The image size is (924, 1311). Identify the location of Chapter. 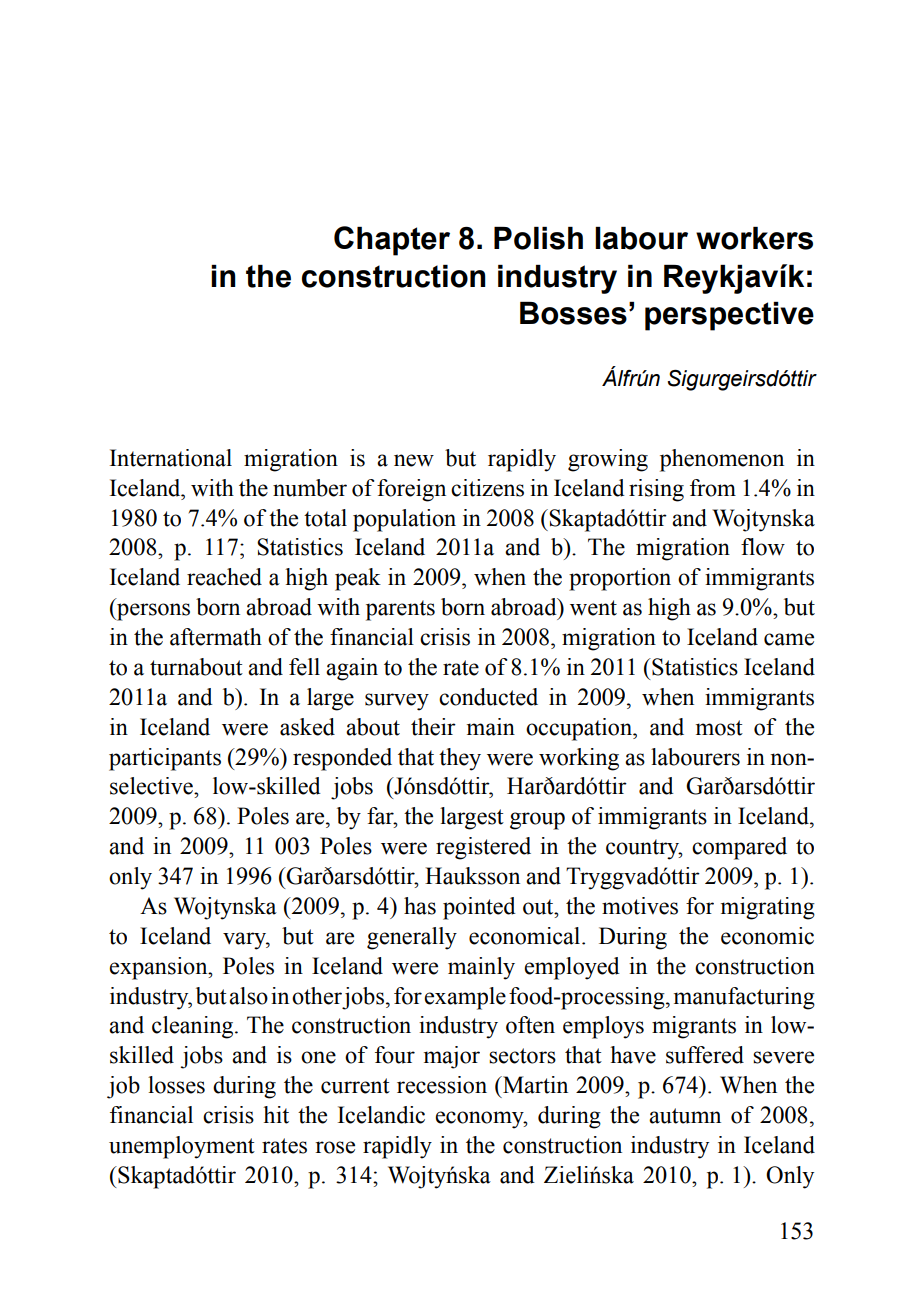
(392, 241).
